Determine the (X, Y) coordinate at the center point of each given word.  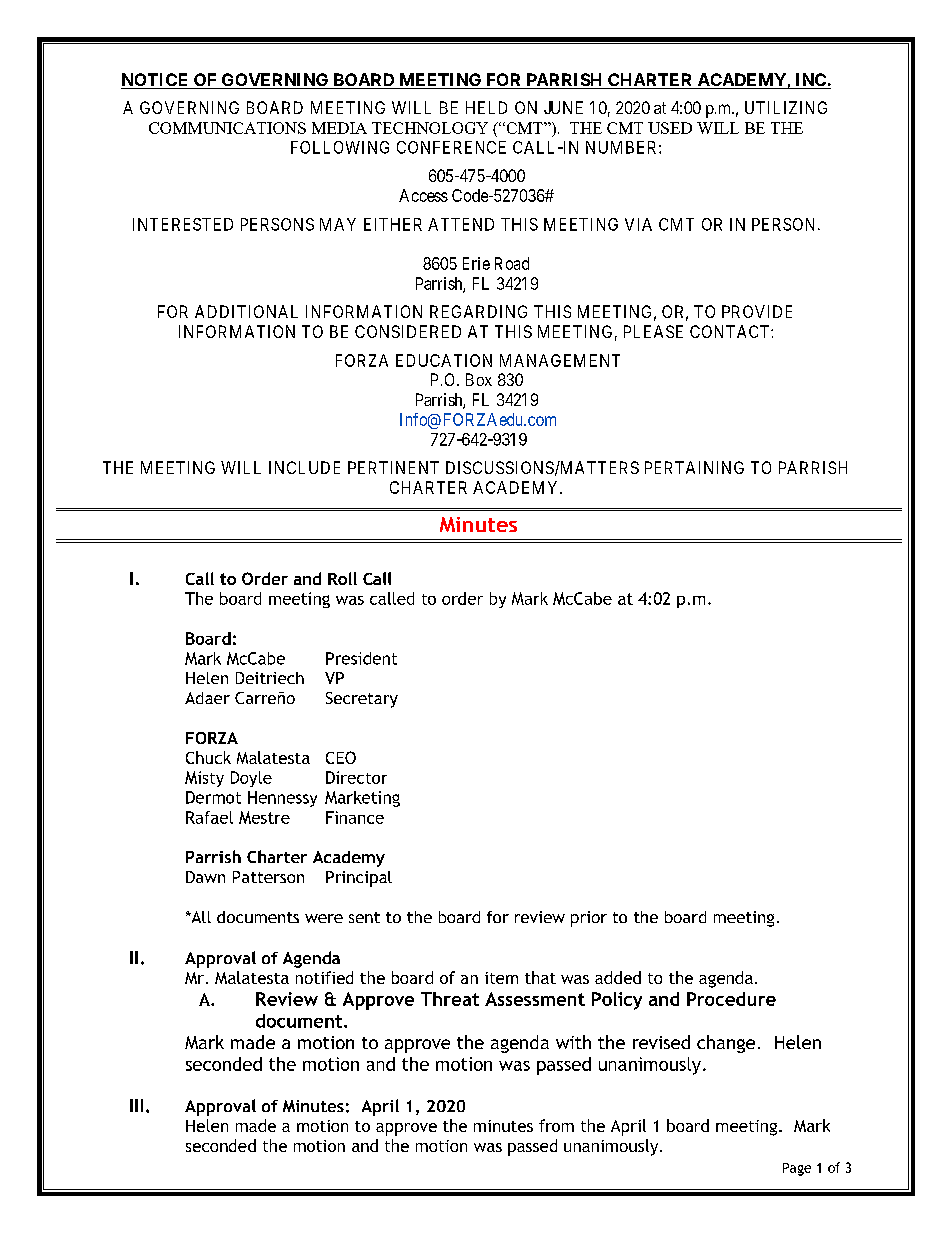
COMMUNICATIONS (227, 128)
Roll (342, 578)
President (361, 658)
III (136, 1105)
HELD (486, 107)
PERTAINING (694, 467)
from (556, 1125)
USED (670, 128)
